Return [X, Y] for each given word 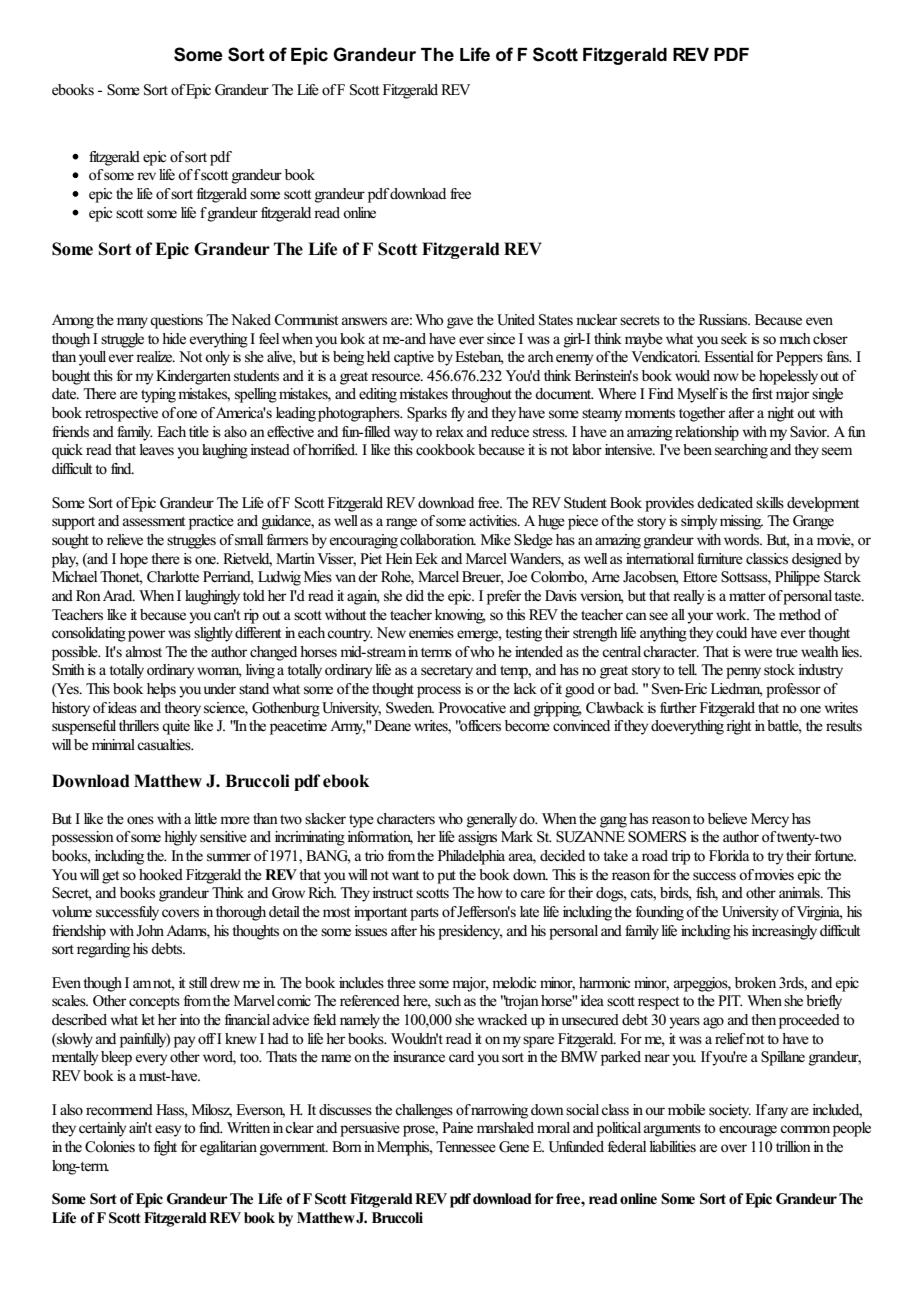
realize [155, 357]
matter [747, 596]
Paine [457, 1127]
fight [165, 1148]
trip [681, 857]
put [446, 877]
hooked [161, 875]
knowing [460, 616]
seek [734, 339]
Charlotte [173, 577]
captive [414, 358]
